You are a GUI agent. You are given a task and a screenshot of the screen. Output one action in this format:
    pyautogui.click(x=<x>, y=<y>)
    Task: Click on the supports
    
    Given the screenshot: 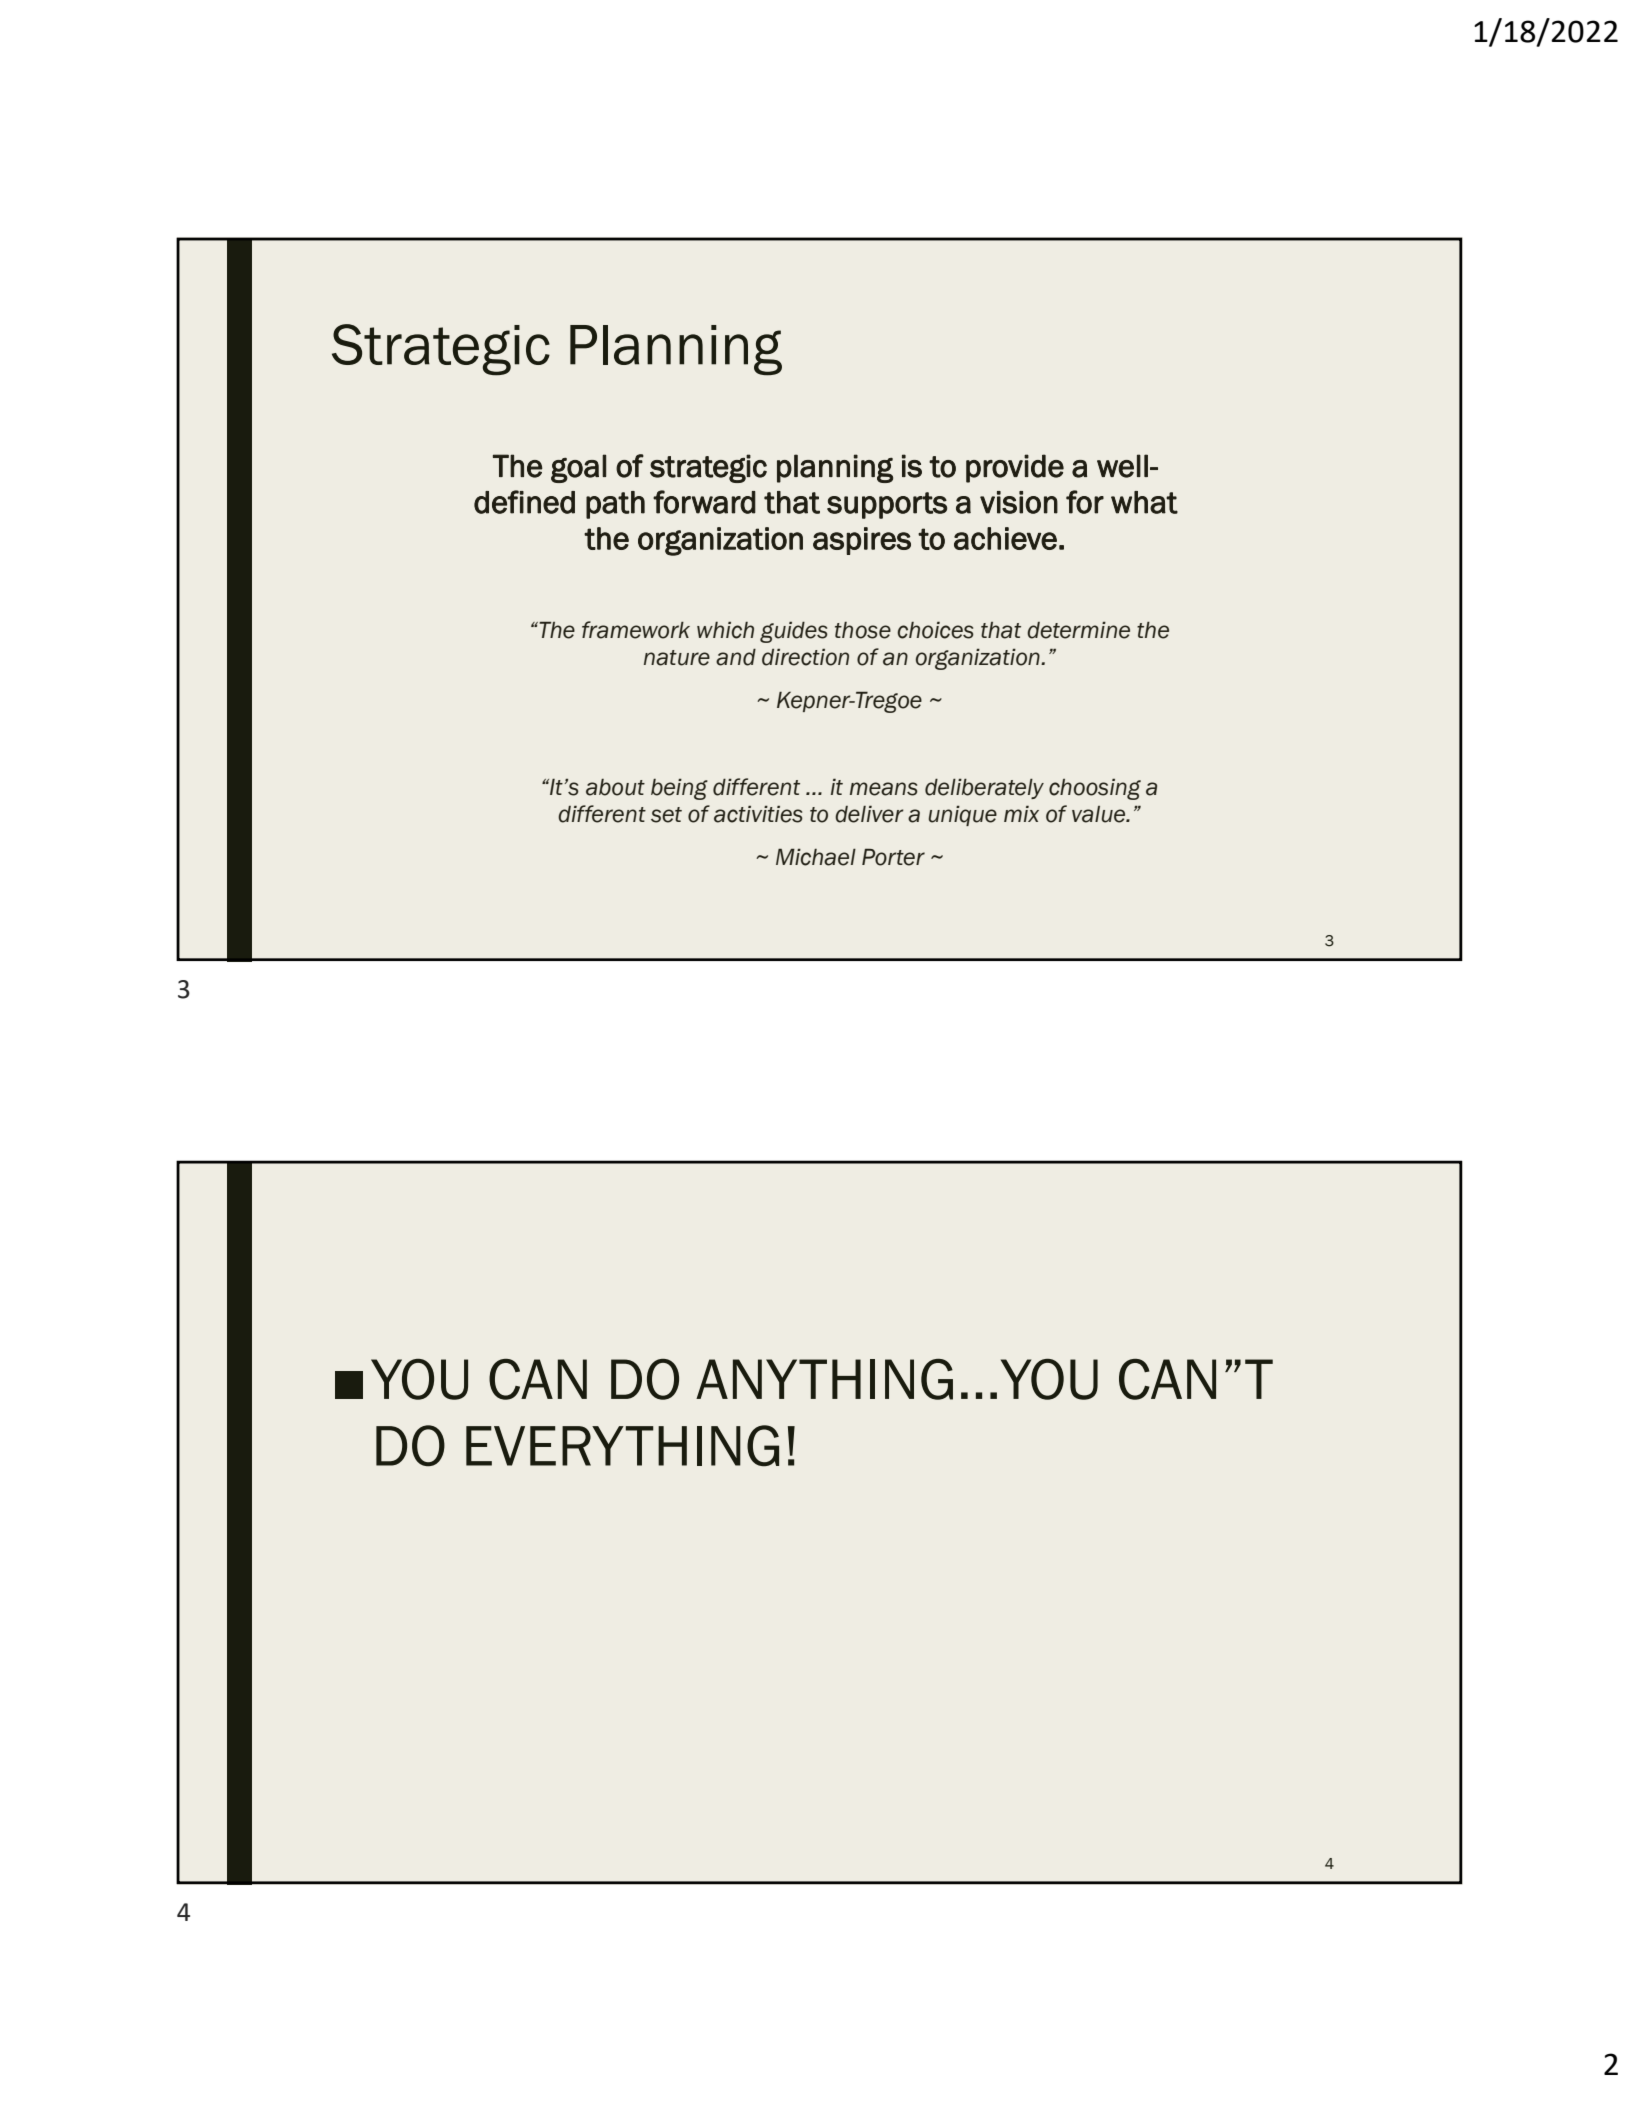 What is the action you would take?
    pyautogui.click(x=887, y=505)
